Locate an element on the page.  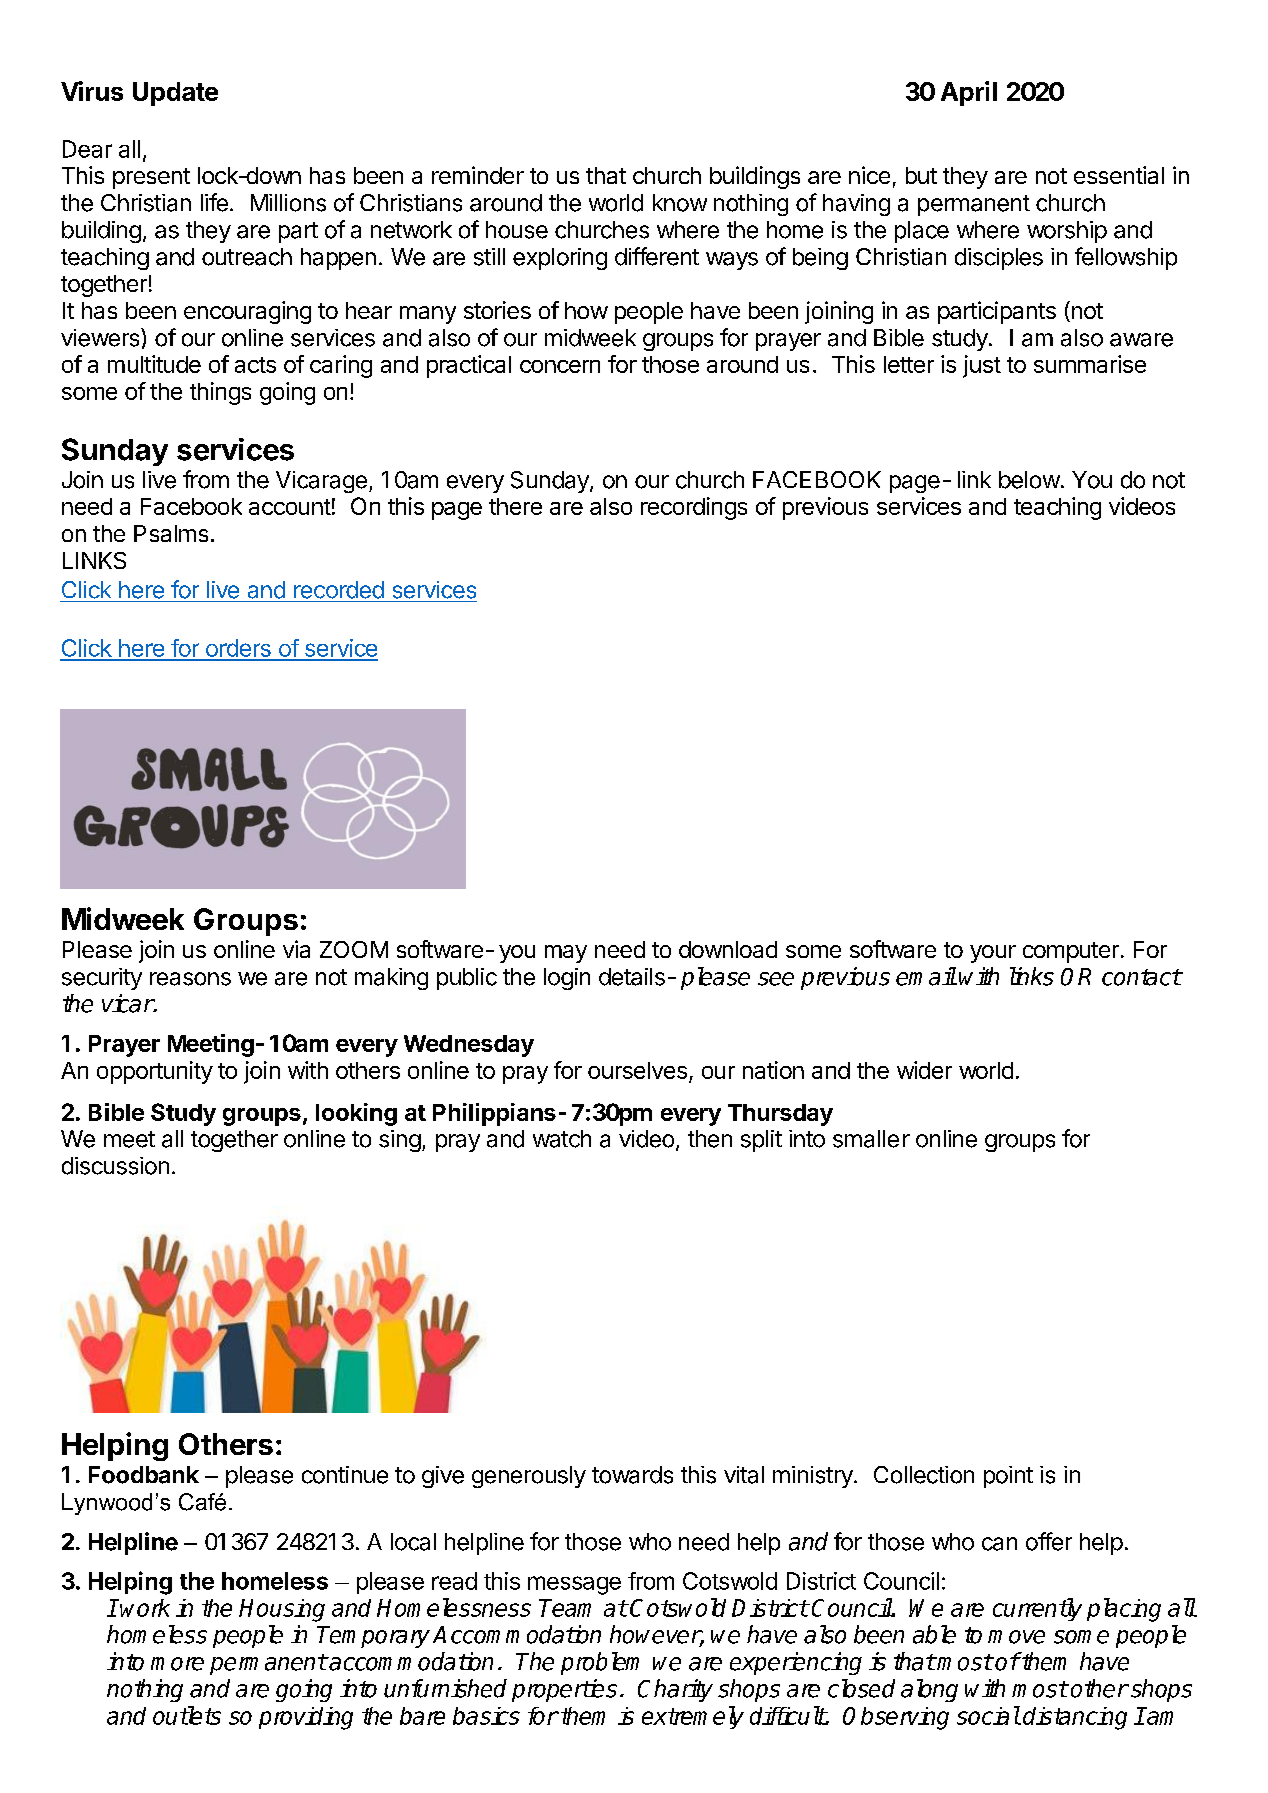
Update is located at coordinates (175, 94).
